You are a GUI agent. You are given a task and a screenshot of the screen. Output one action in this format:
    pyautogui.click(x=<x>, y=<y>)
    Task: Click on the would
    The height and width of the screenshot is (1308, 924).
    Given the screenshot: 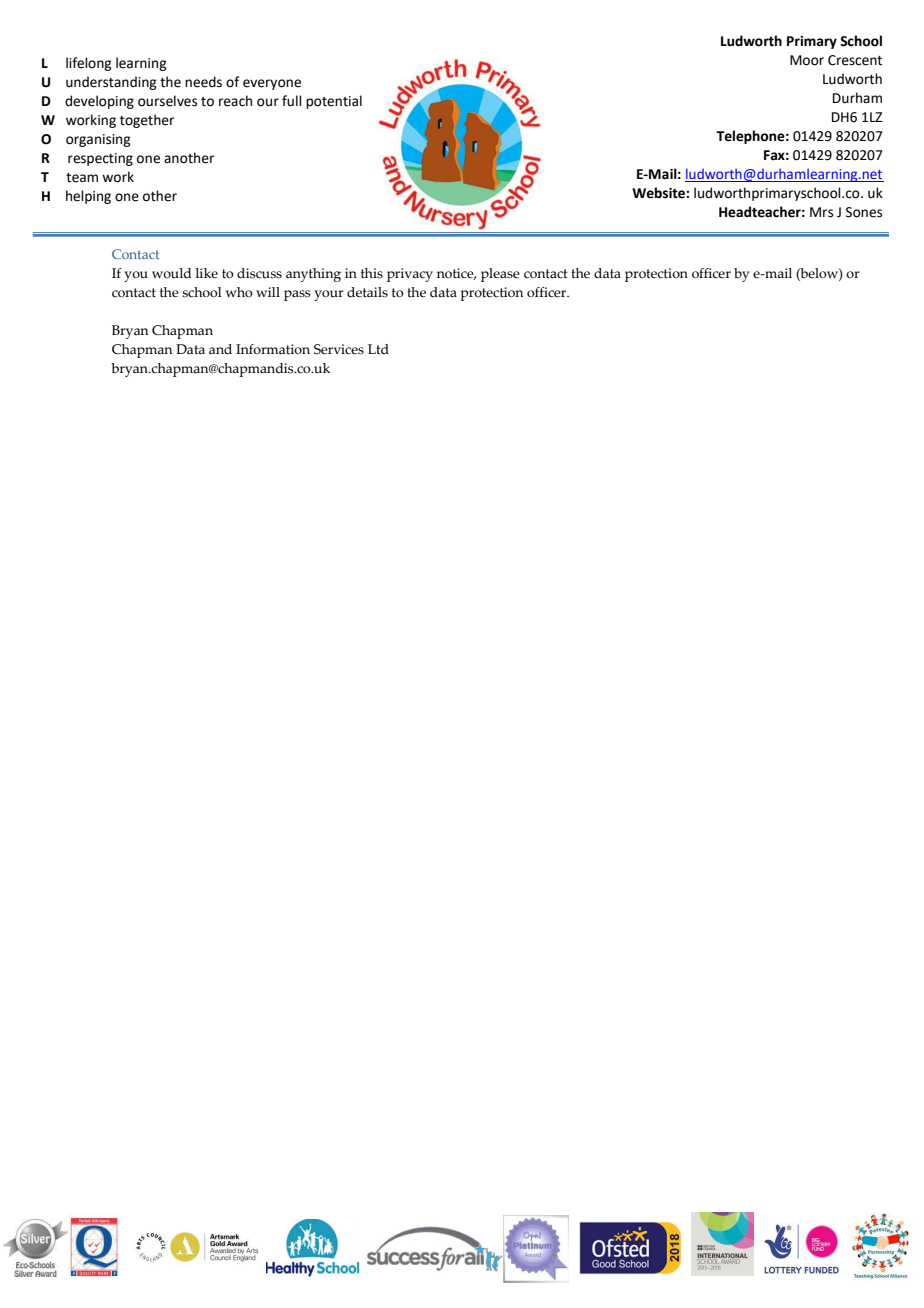 What is the action you would take?
    pyautogui.click(x=172, y=273)
